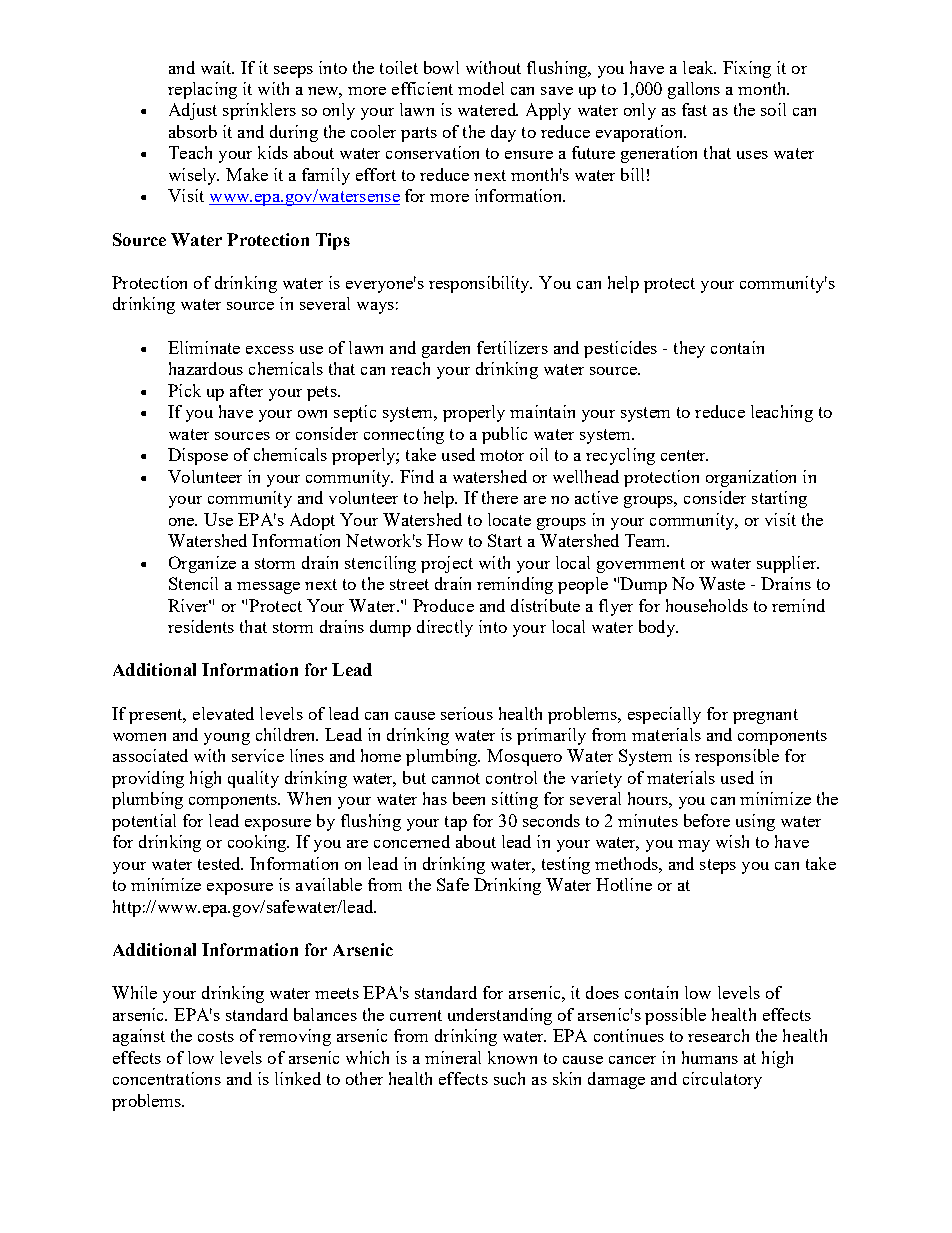 This screenshot has height=1233, width=952. Describe the element at coordinates (694, 90) in the screenshot. I see `gallons` at that location.
